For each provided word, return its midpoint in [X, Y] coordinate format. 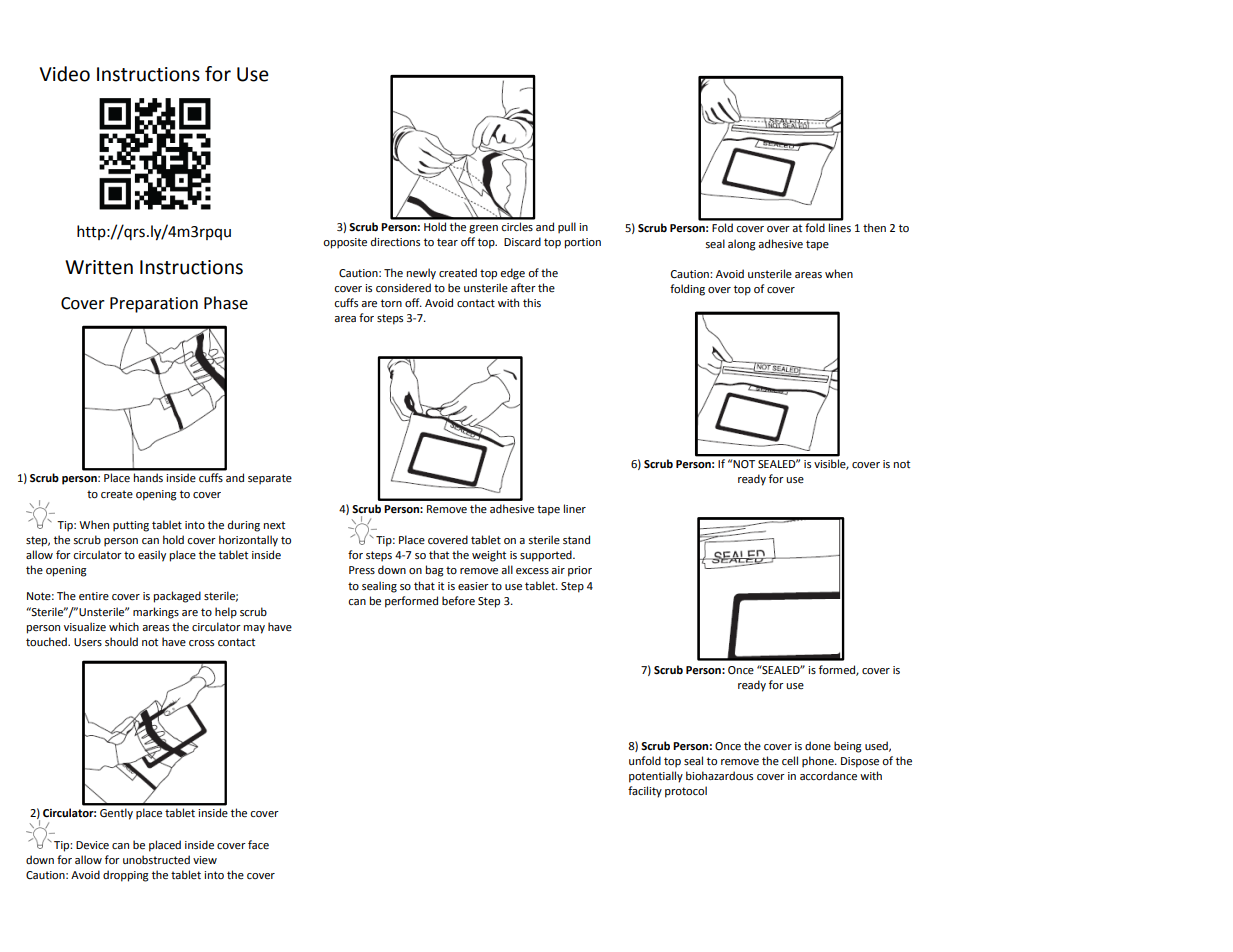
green [483, 229]
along [742, 245]
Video [64, 74]
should [121, 642]
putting [131, 526]
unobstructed [156, 860]
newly [421, 274]
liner [575, 509]
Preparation [154, 305]
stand [576, 539]
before [458, 601]
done [818, 745]
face [258, 845]
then [874, 228]
